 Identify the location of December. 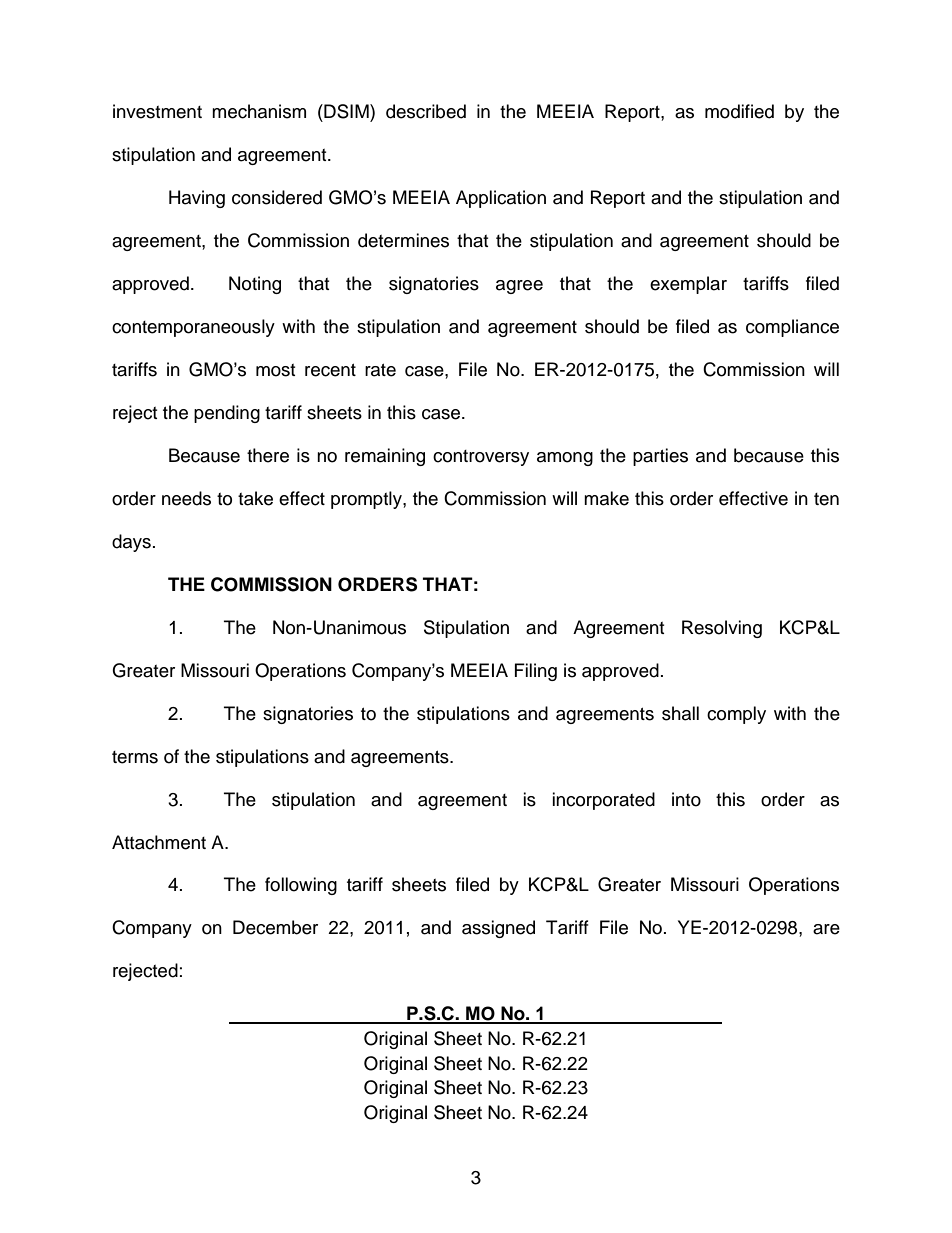
(275, 927).
